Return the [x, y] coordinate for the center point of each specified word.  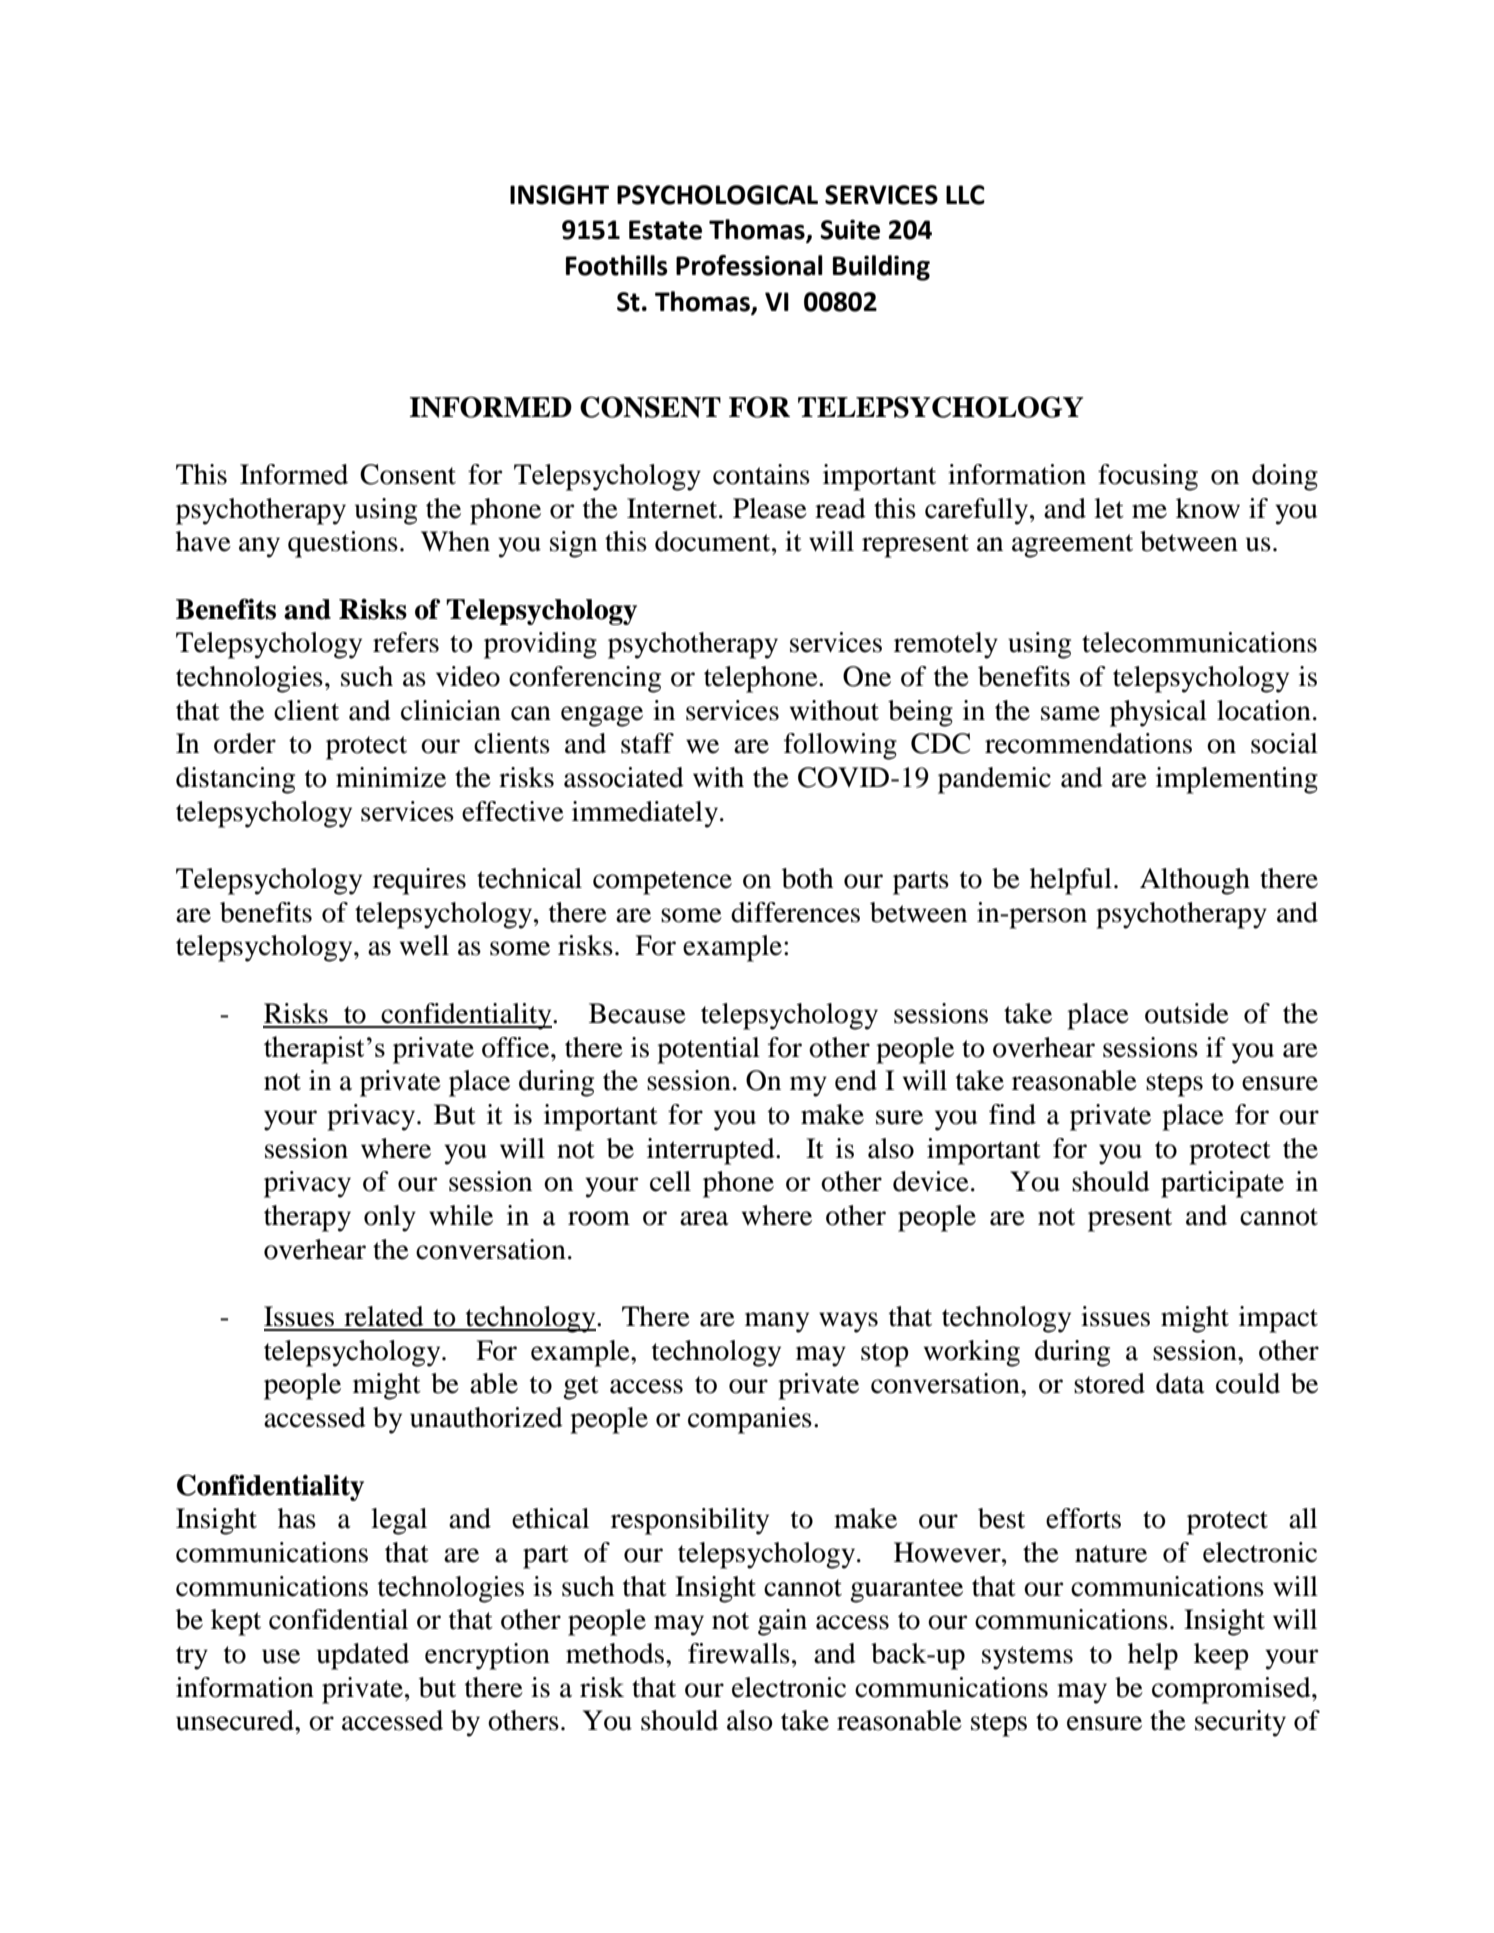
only [390, 1218]
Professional [749, 265]
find [1012, 1114]
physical [1158, 713]
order [245, 743]
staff [647, 743]
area [704, 1218]
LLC [965, 195]
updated [363, 1656]
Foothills [617, 265]
